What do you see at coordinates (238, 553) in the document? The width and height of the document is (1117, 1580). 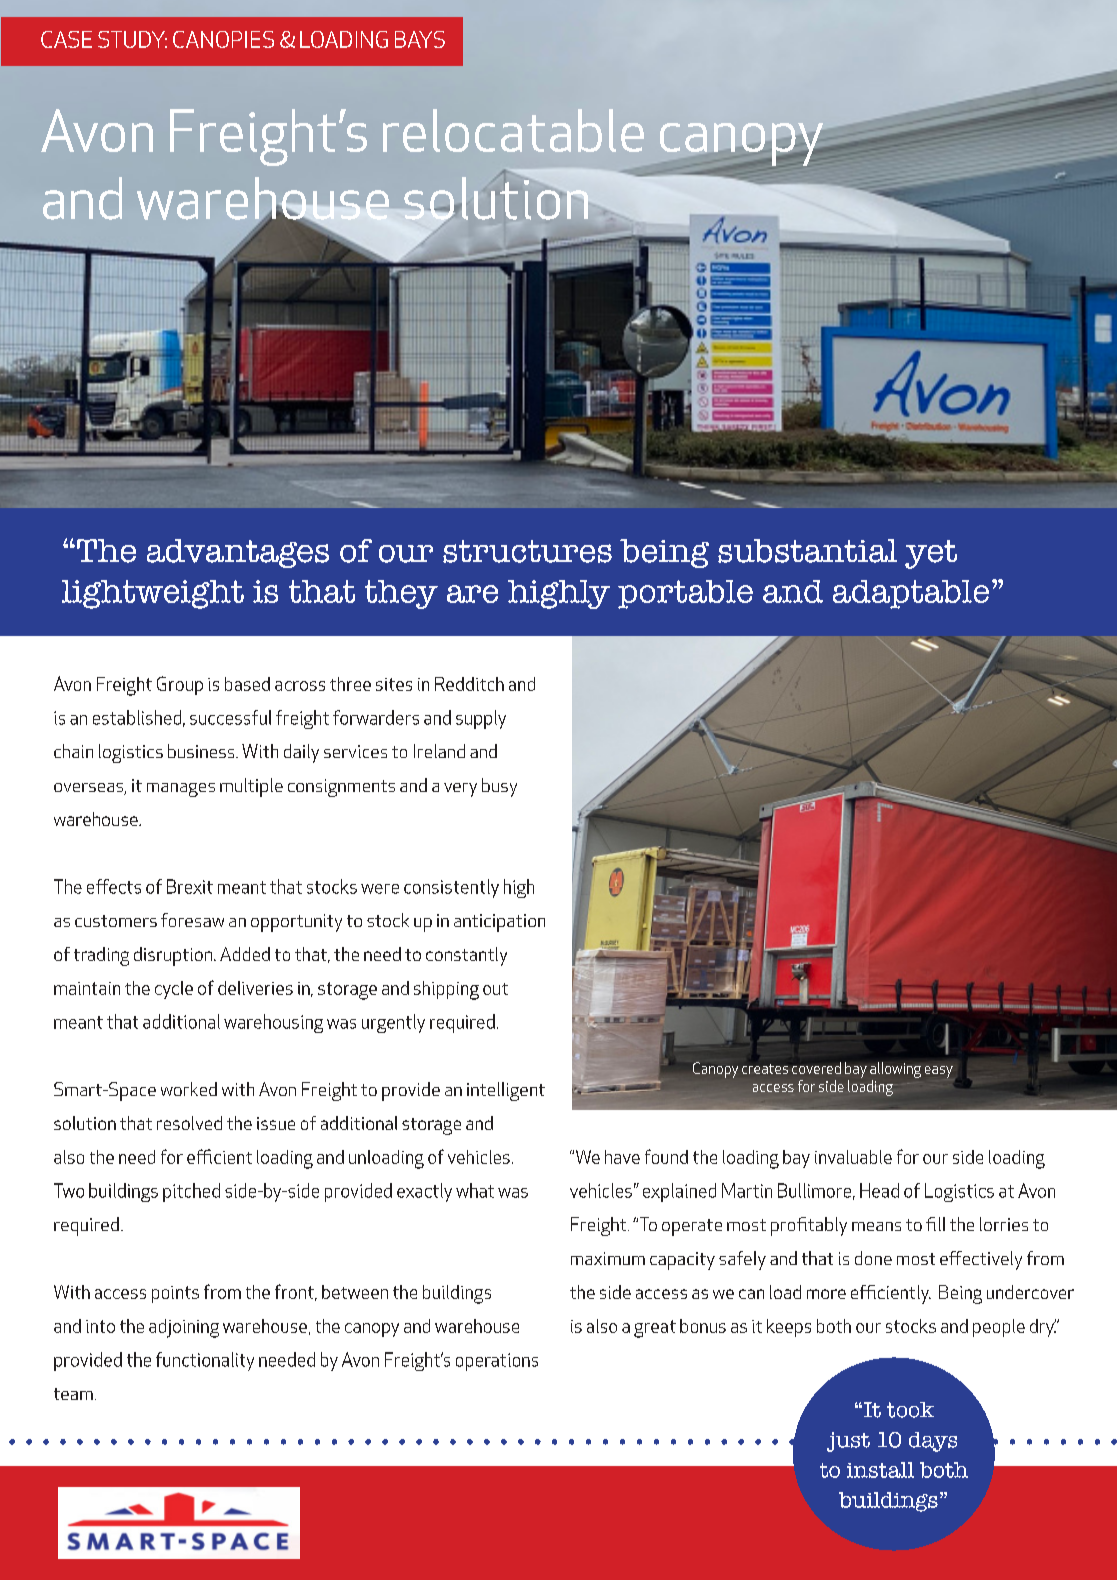 I see `advantages` at bounding box center [238, 553].
